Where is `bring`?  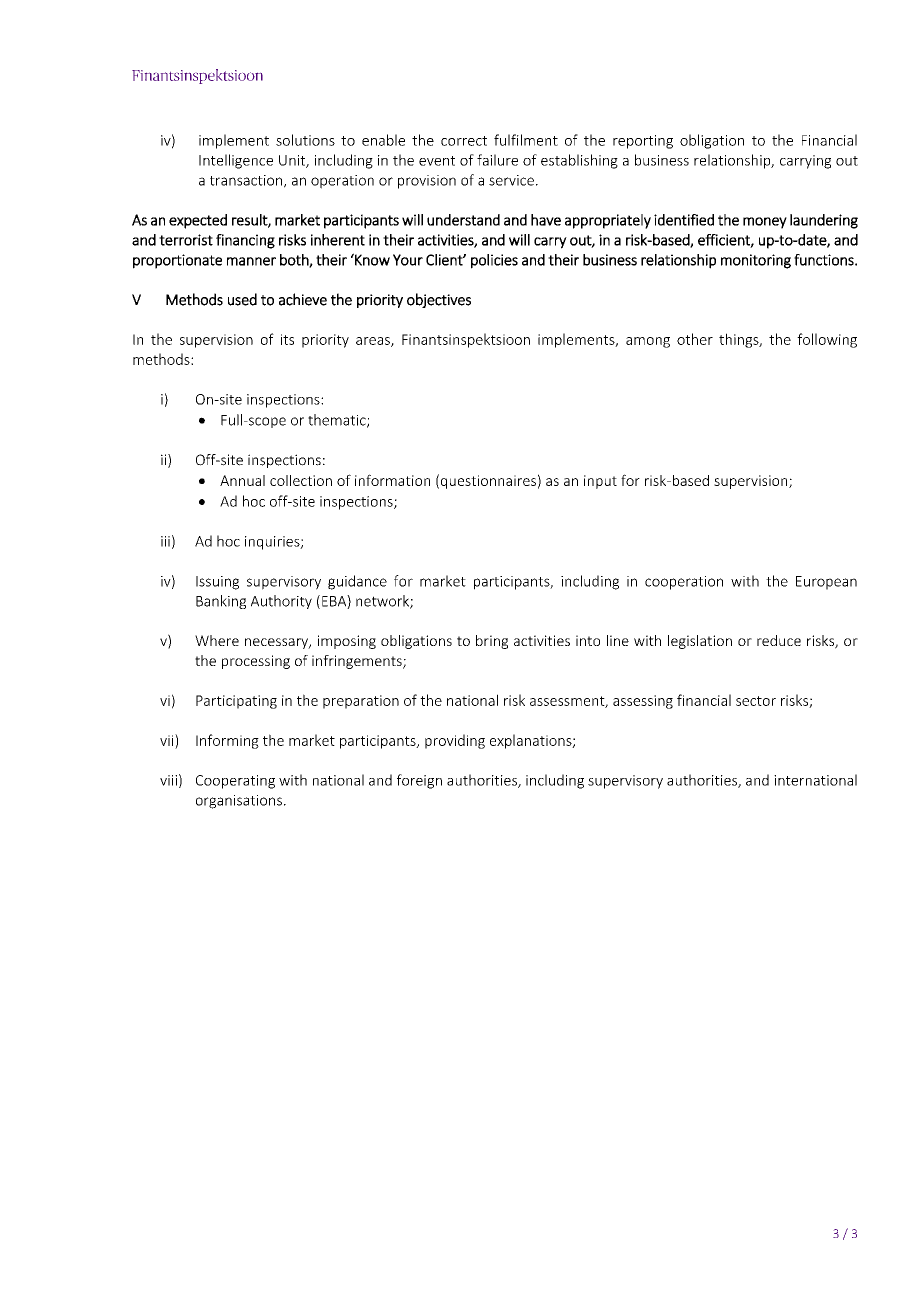 bring is located at coordinates (492, 642).
